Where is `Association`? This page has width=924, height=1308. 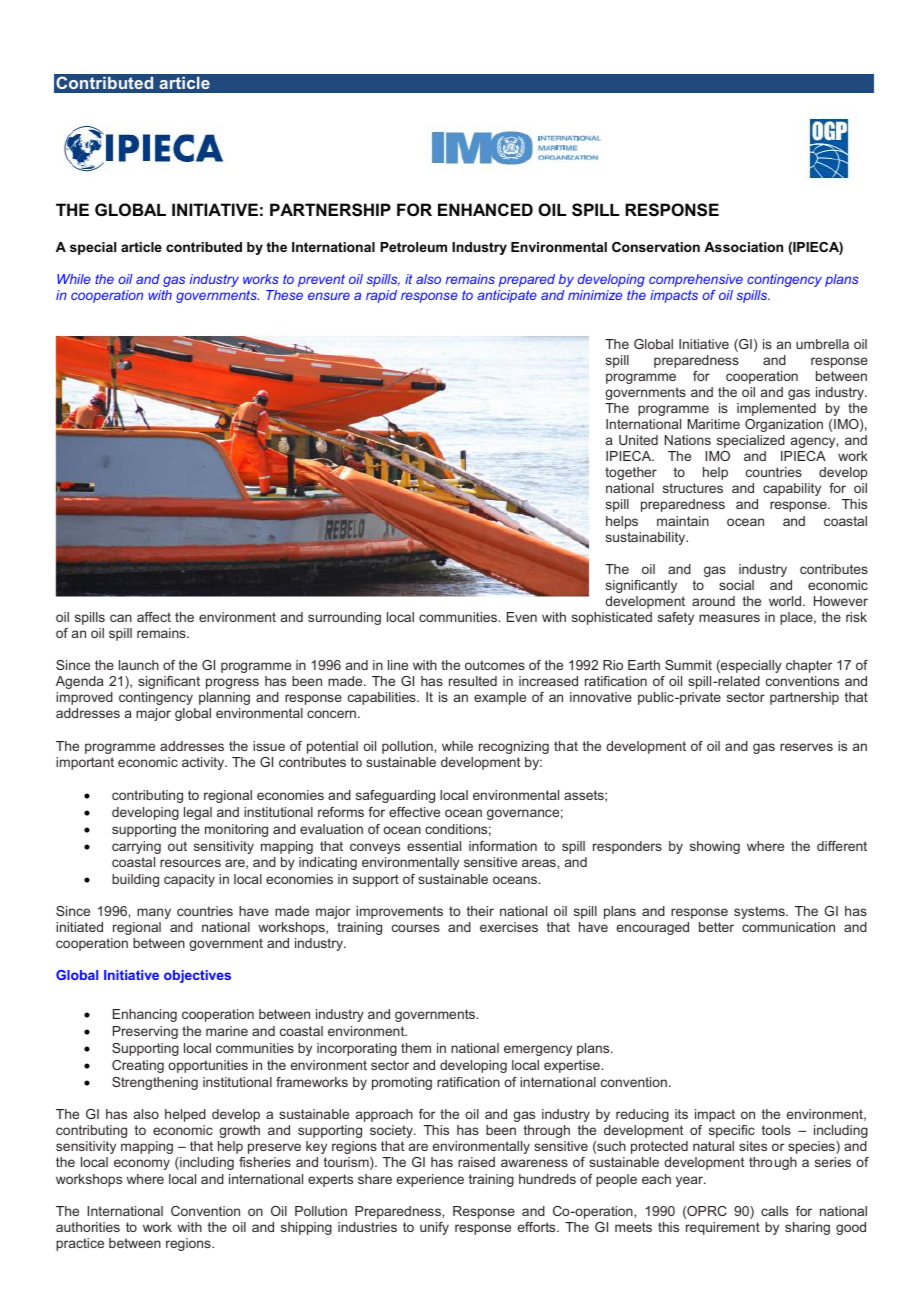 Association is located at coordinates (743, 247).
